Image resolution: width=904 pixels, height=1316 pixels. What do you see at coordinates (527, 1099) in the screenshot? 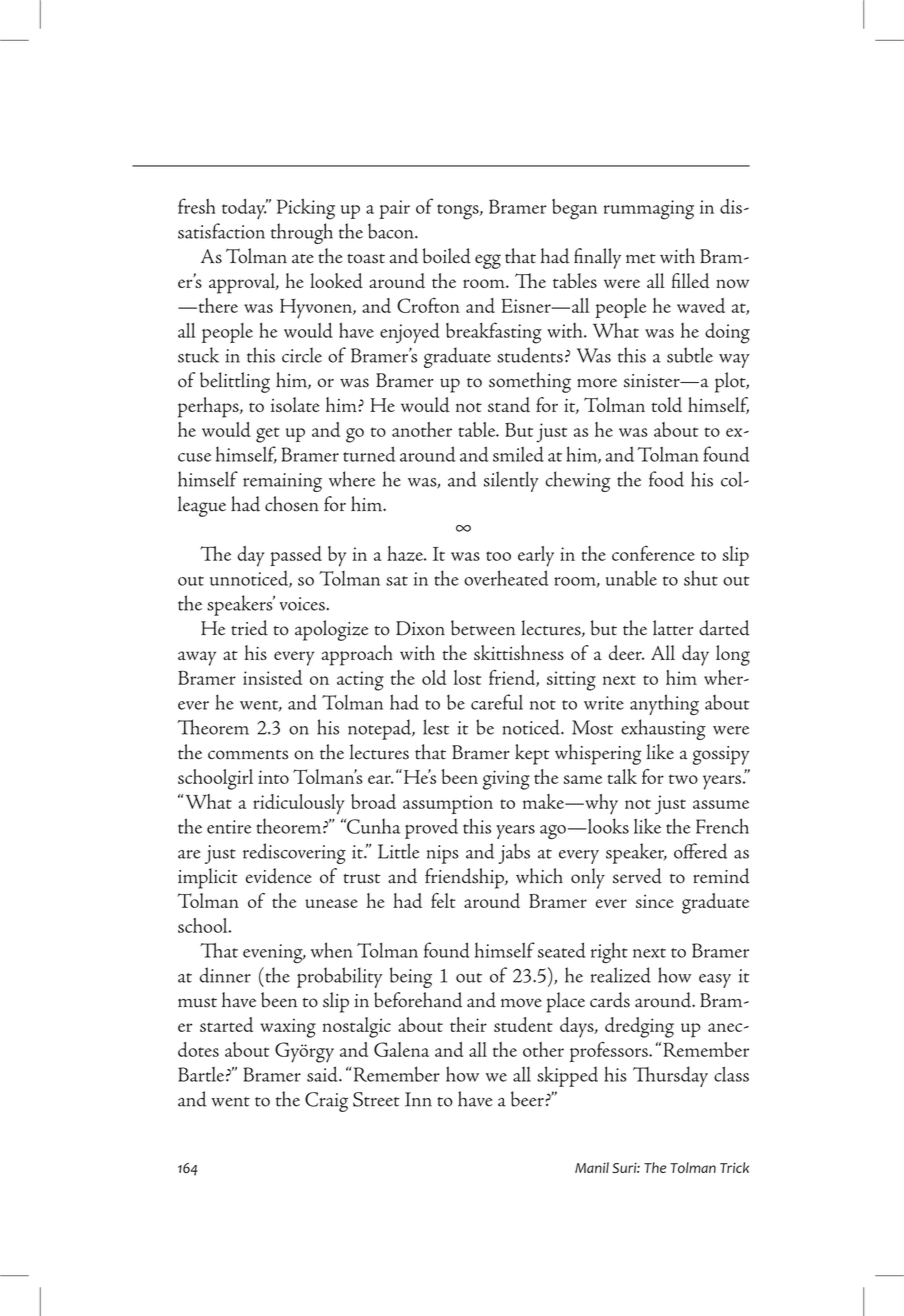
I see `beer` at bounding box center [527, 1099].
